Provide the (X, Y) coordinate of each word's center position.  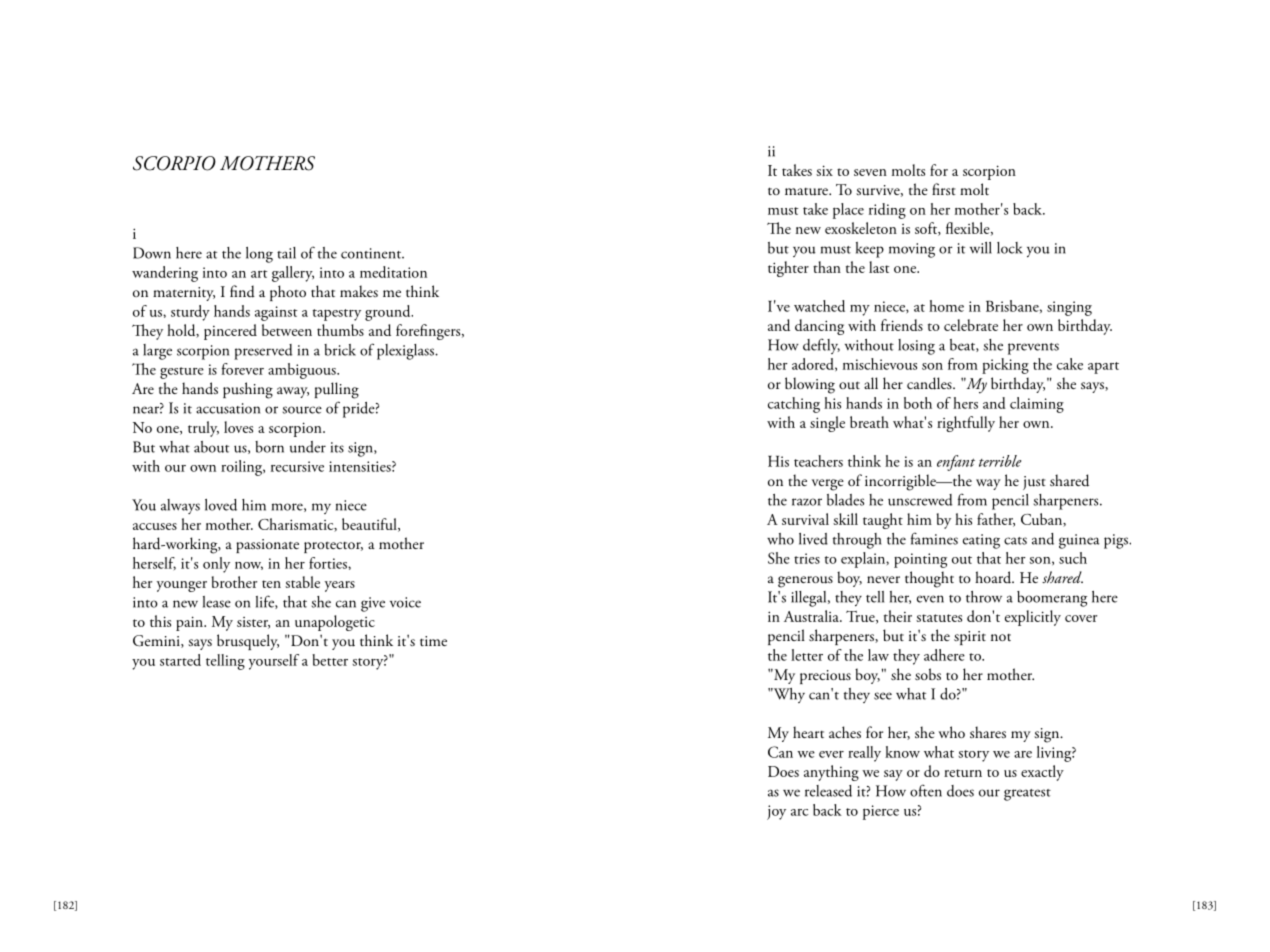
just (1034, 483)
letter (807, 655)
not (1001, 637)
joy (776, 812)
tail (286, 253)
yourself (274, 662)
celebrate (971, 325)
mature (807, 192)
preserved (263, 352)
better (330, 660)
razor (807, 502)
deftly (821, 346)
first (944, 189)
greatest (1027, 795)
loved (221, 505)
